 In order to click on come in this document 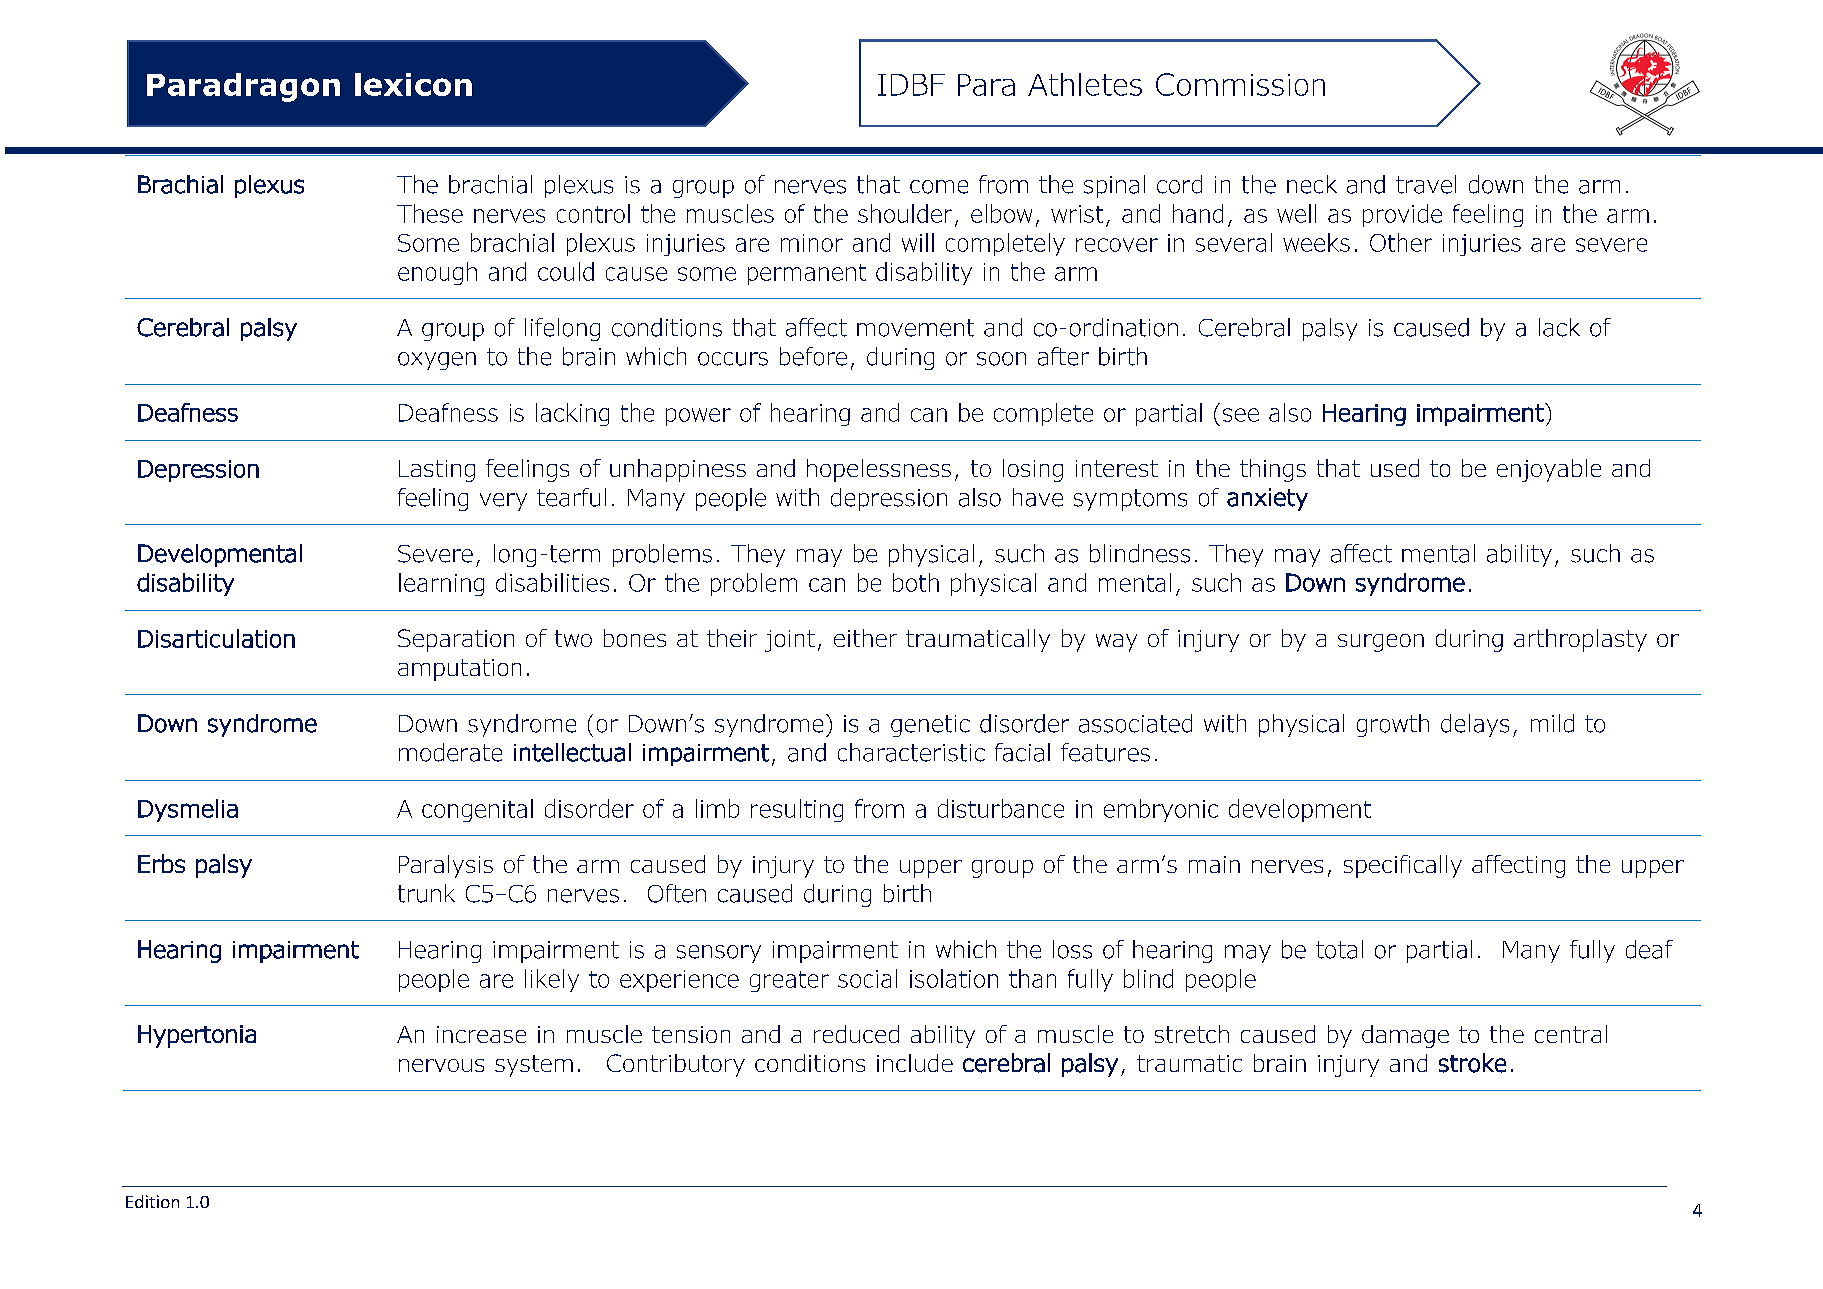, I will do `click(939, 187)`.
